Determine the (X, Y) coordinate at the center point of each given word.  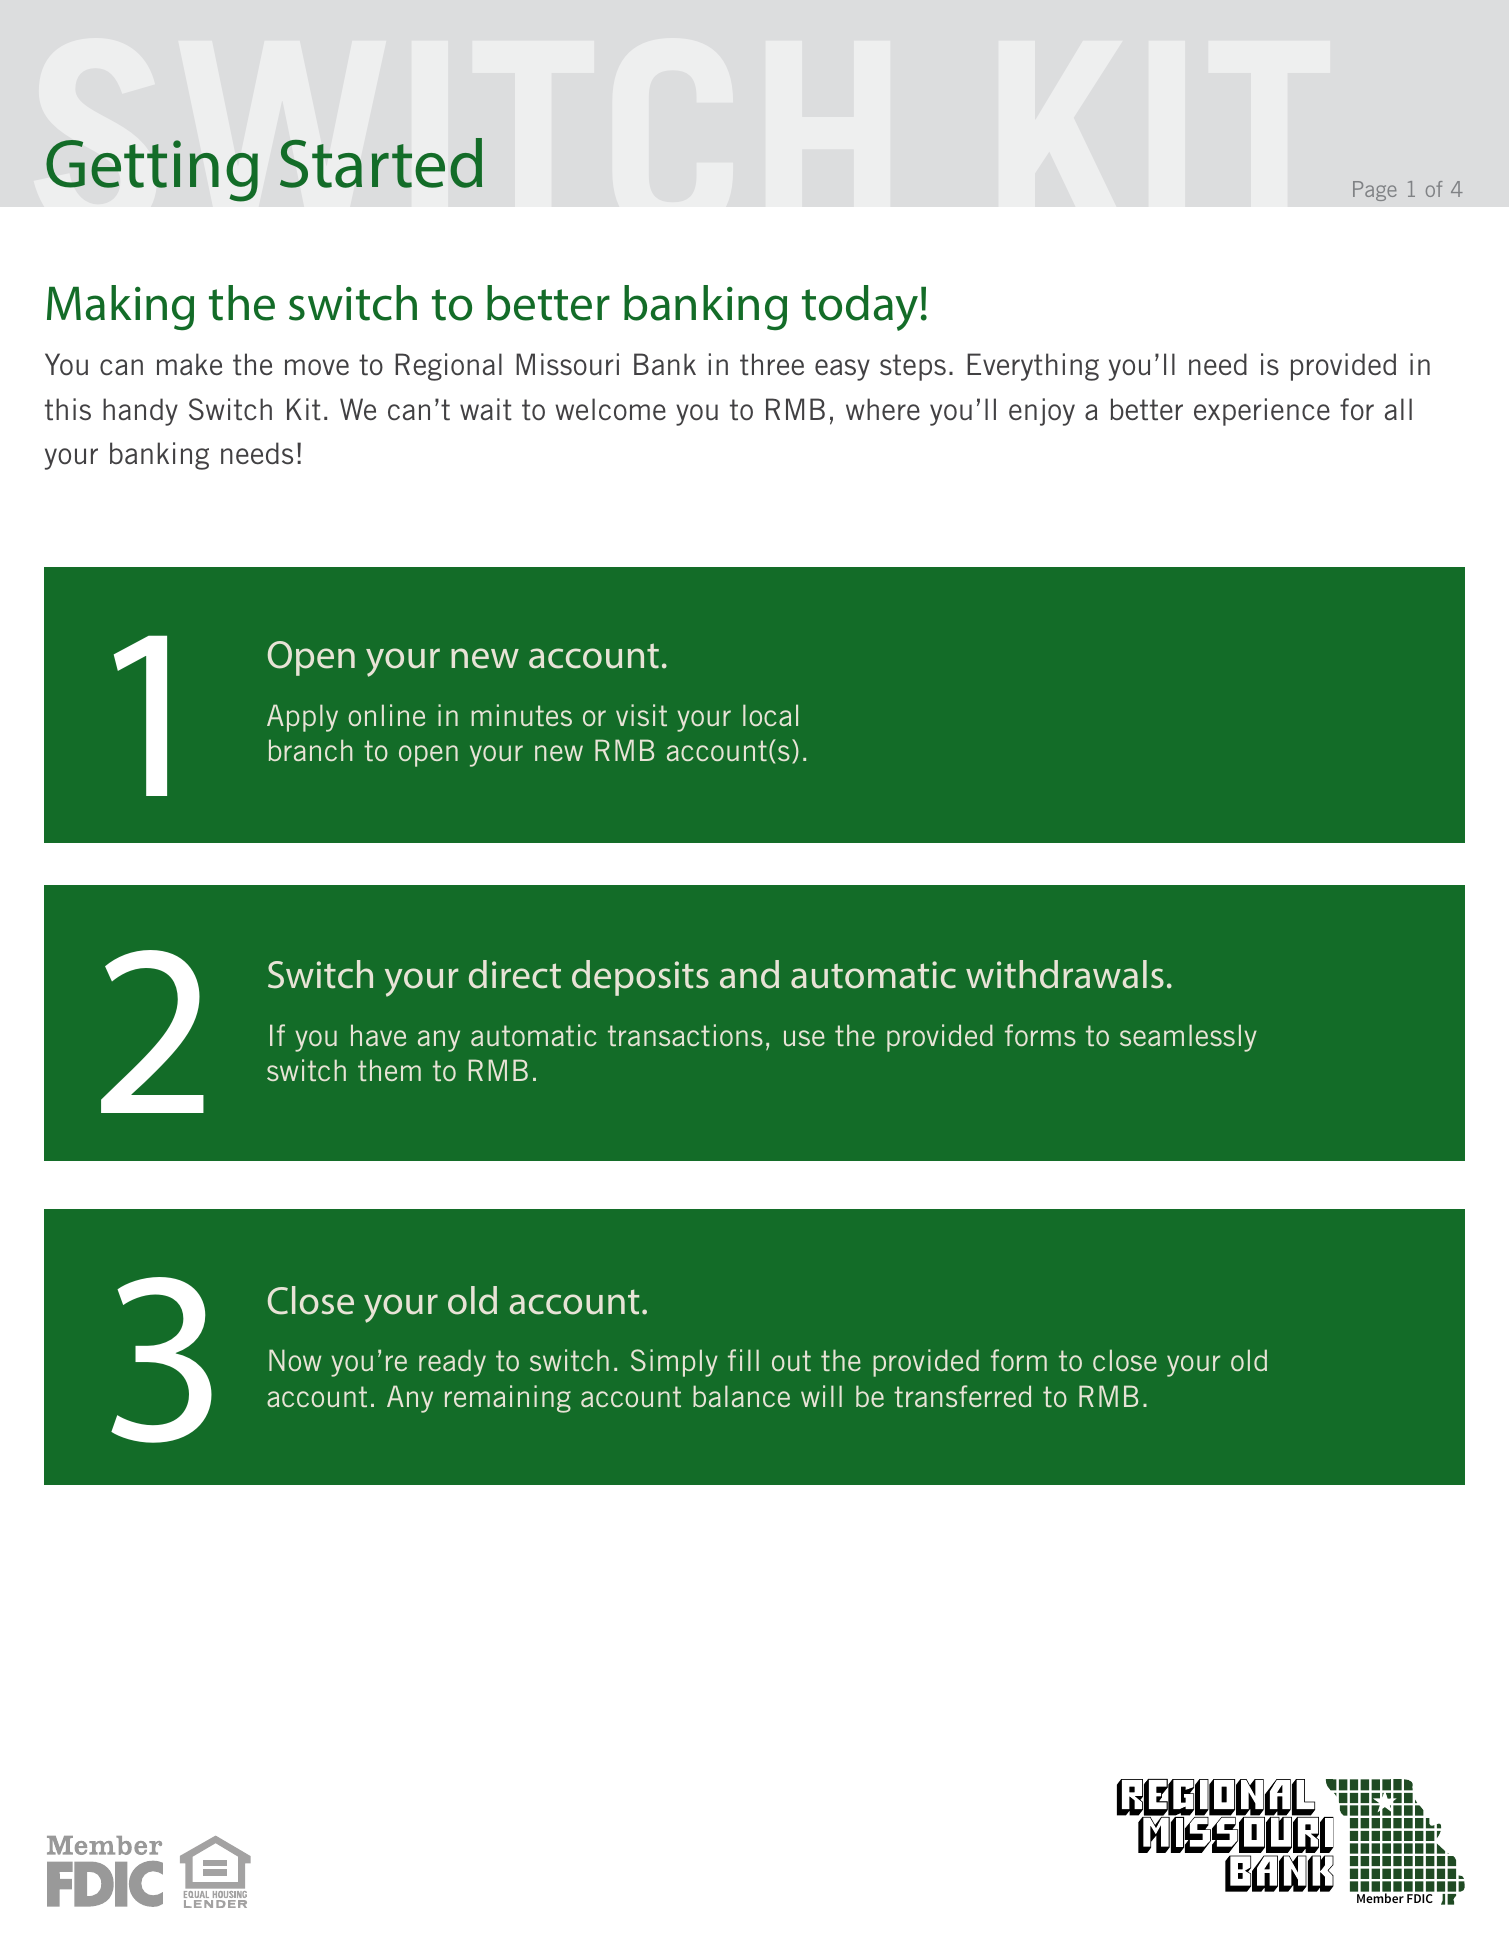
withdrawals (1065, 974)
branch (311, 750)
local (770, 715)
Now (295, 1360)
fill (743, 1360)
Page (1374, 191)
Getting (152, 171)
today (860, 308)
